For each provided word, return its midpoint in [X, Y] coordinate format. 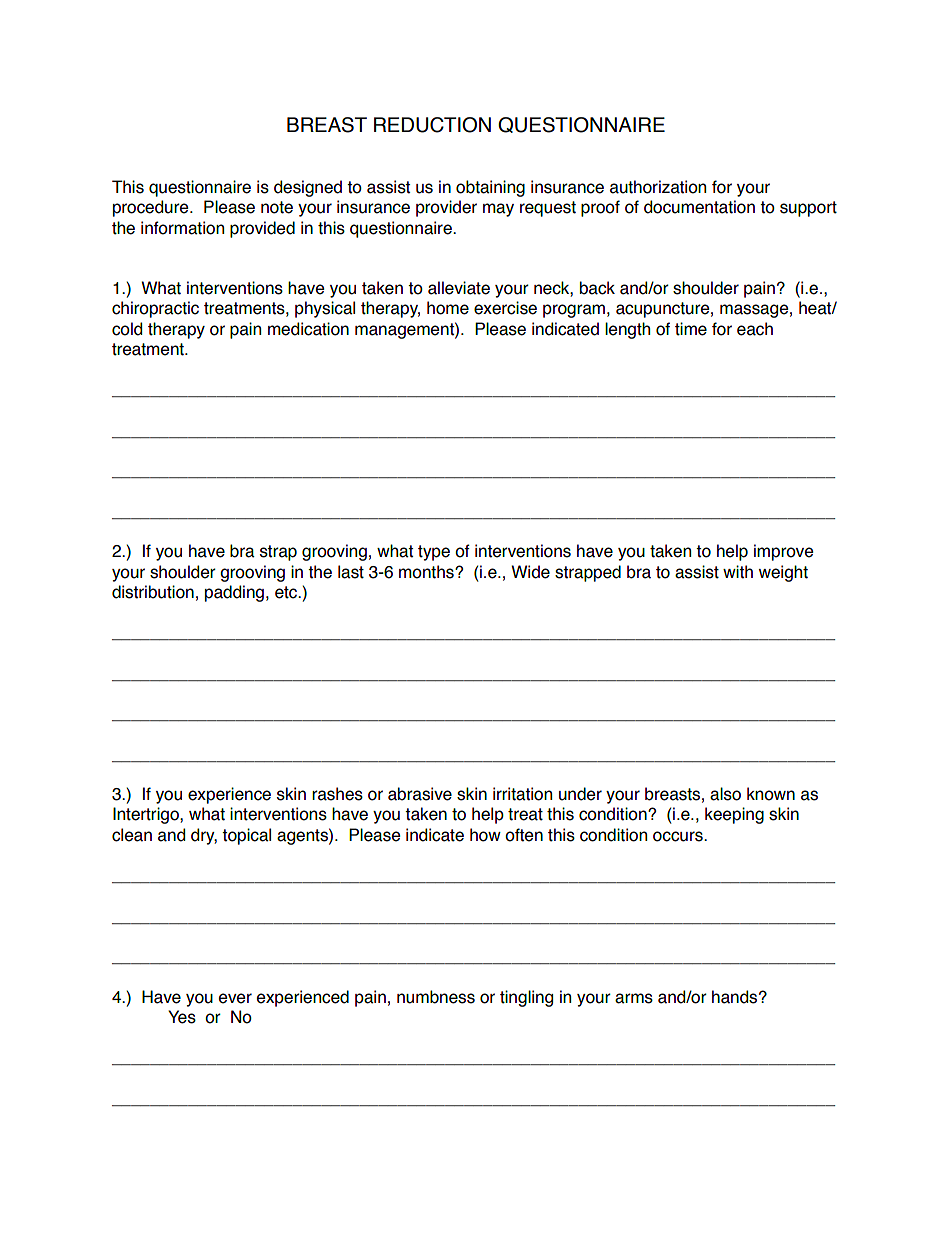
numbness [436, 997]
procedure [152, 208]
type [434, 553]
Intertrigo [147, 815]
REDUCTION [432, 125]
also [725, 794]
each [755, 329]
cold [127, 329]
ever [235, 998]
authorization [658, 187]
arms [634, 998]
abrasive [420, 794]
